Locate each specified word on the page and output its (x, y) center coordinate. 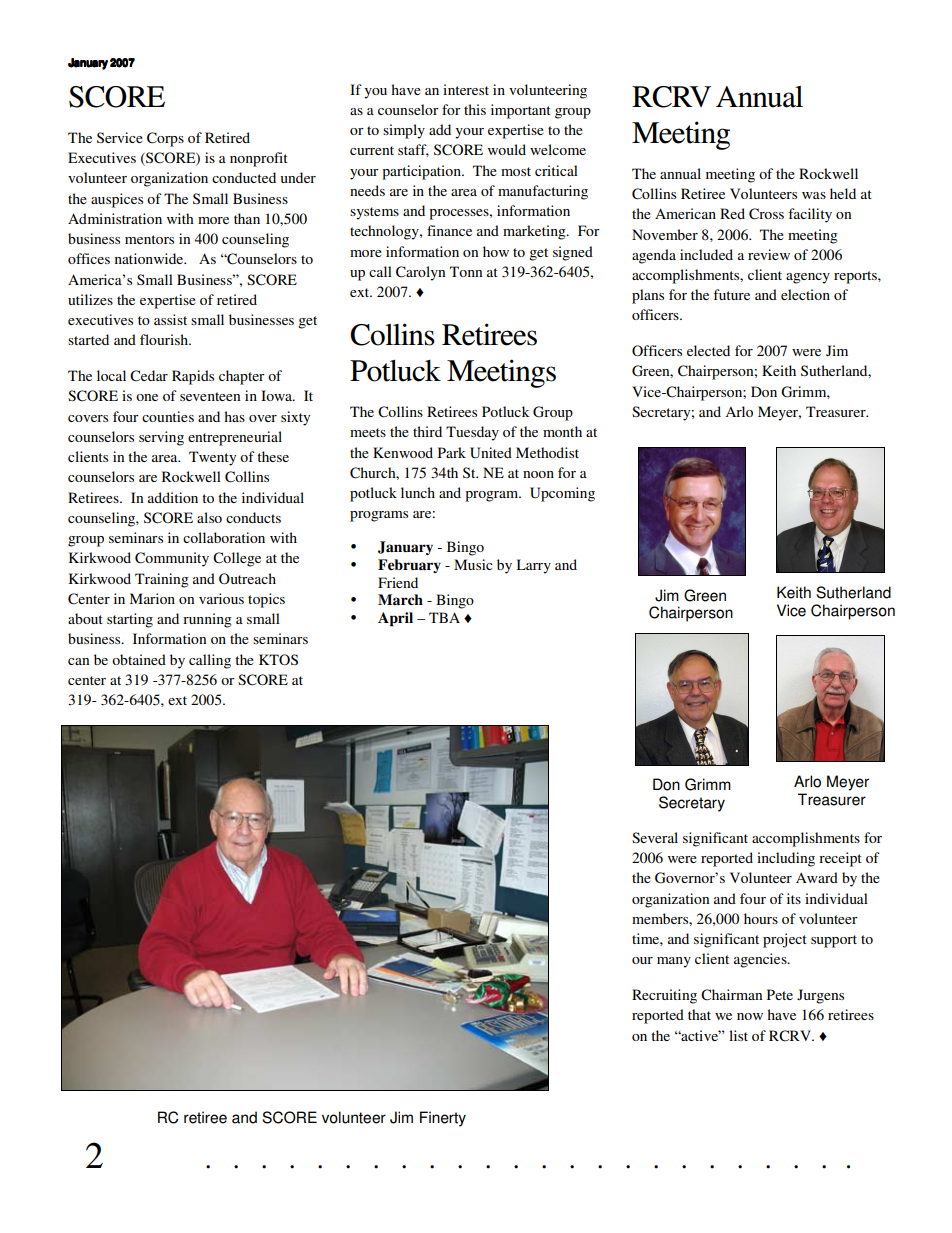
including (786, 859)
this (475, 109)
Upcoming (562, 494)
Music (473, 564)
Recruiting (664, 996)
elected (708, 350)
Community (172, 559)
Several (655, 837)
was (814, 195)
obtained (139, 659)
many (674, 962)
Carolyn (421, 273)
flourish (165, 339)
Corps (165, 139)
